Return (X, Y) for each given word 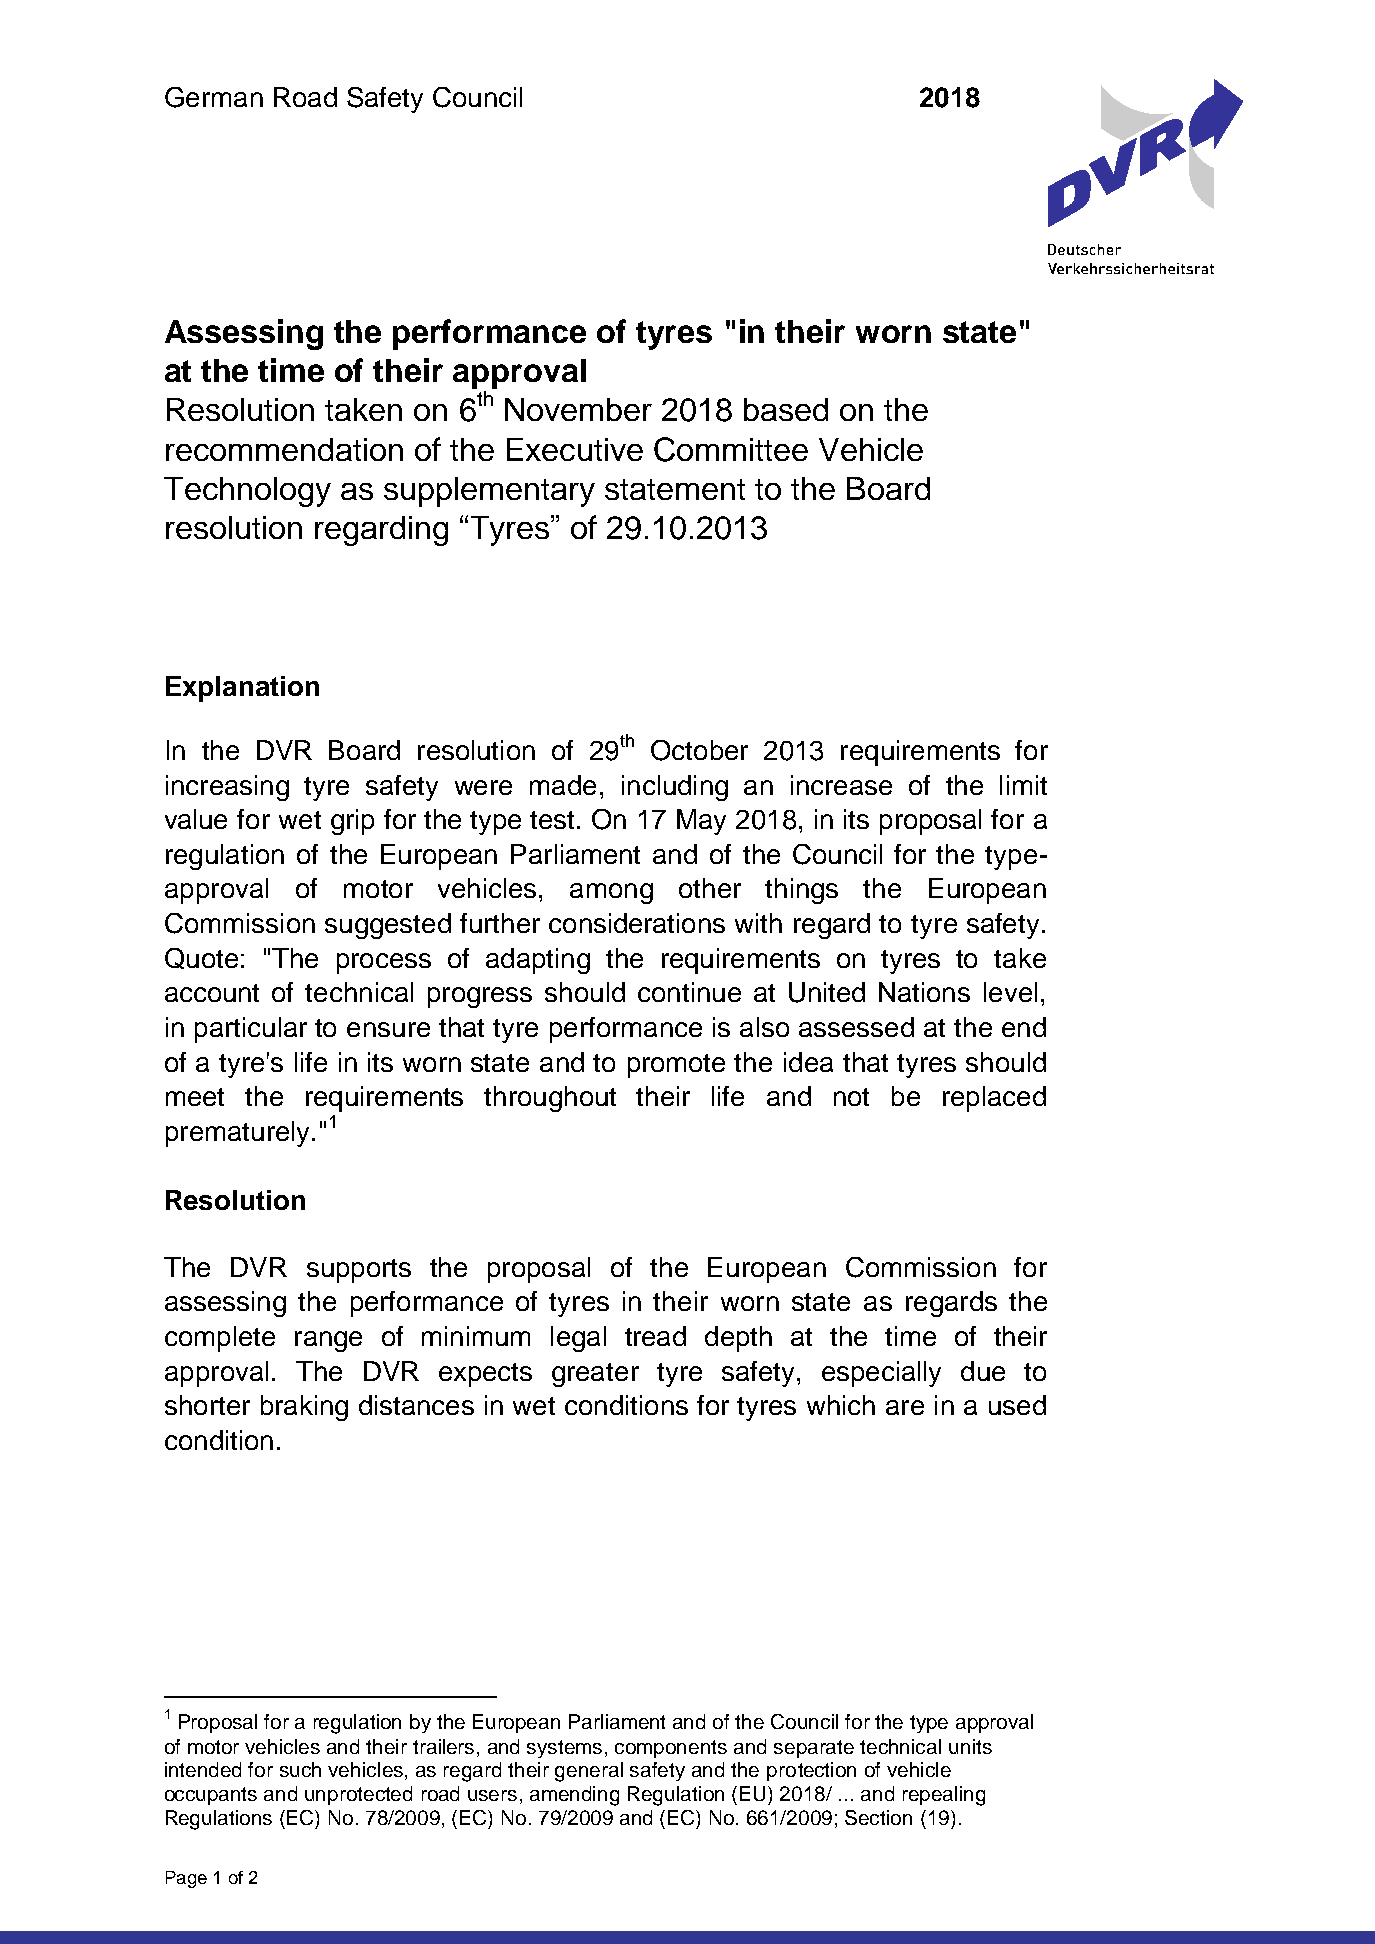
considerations (637, 923)
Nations (924, 992)
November (578, 409)
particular (251, 1030)
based (786, 409)
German (214, 97)
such (300, 1769)
